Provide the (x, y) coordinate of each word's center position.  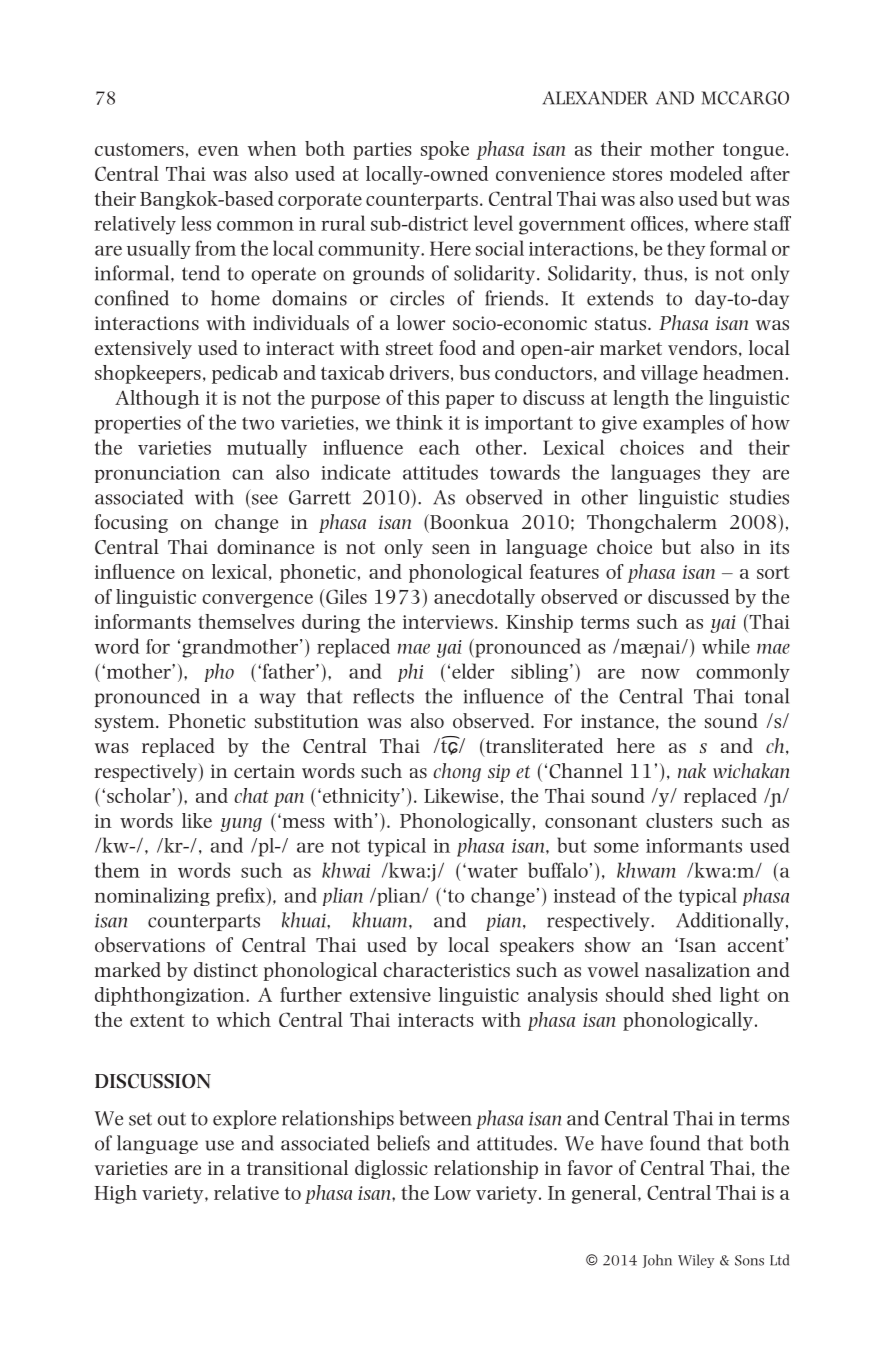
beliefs (403, 1143)
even (218, 151)
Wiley (696, 1261)
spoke (445, 150)
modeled (706, 173)
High (116, 1194)
